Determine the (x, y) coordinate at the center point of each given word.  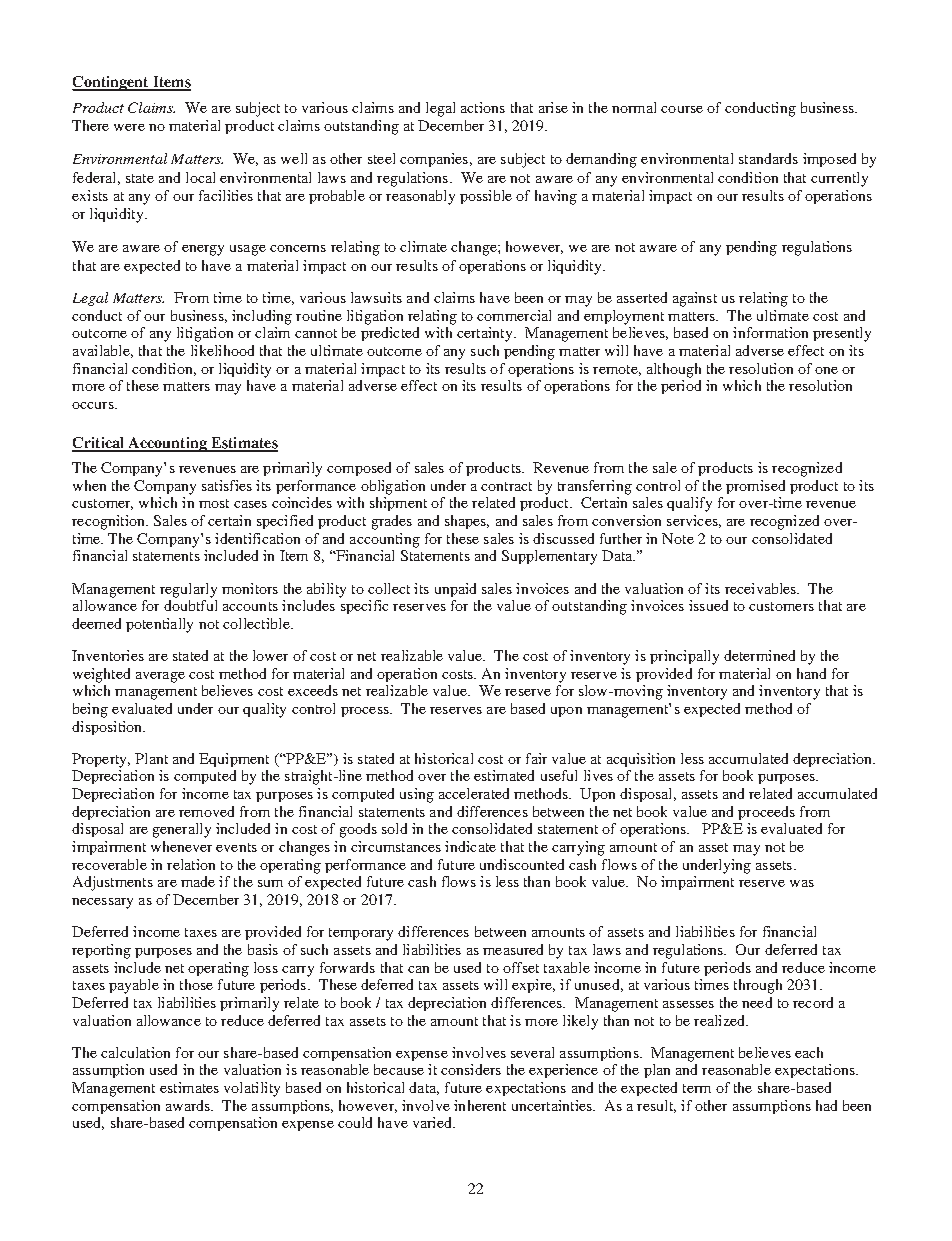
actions (483, 107)
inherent (480, 1105)
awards (189, 1105)
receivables (761, 588)
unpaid (455, 590)
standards (768, 158)
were (129, 127)
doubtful (190, 605)
